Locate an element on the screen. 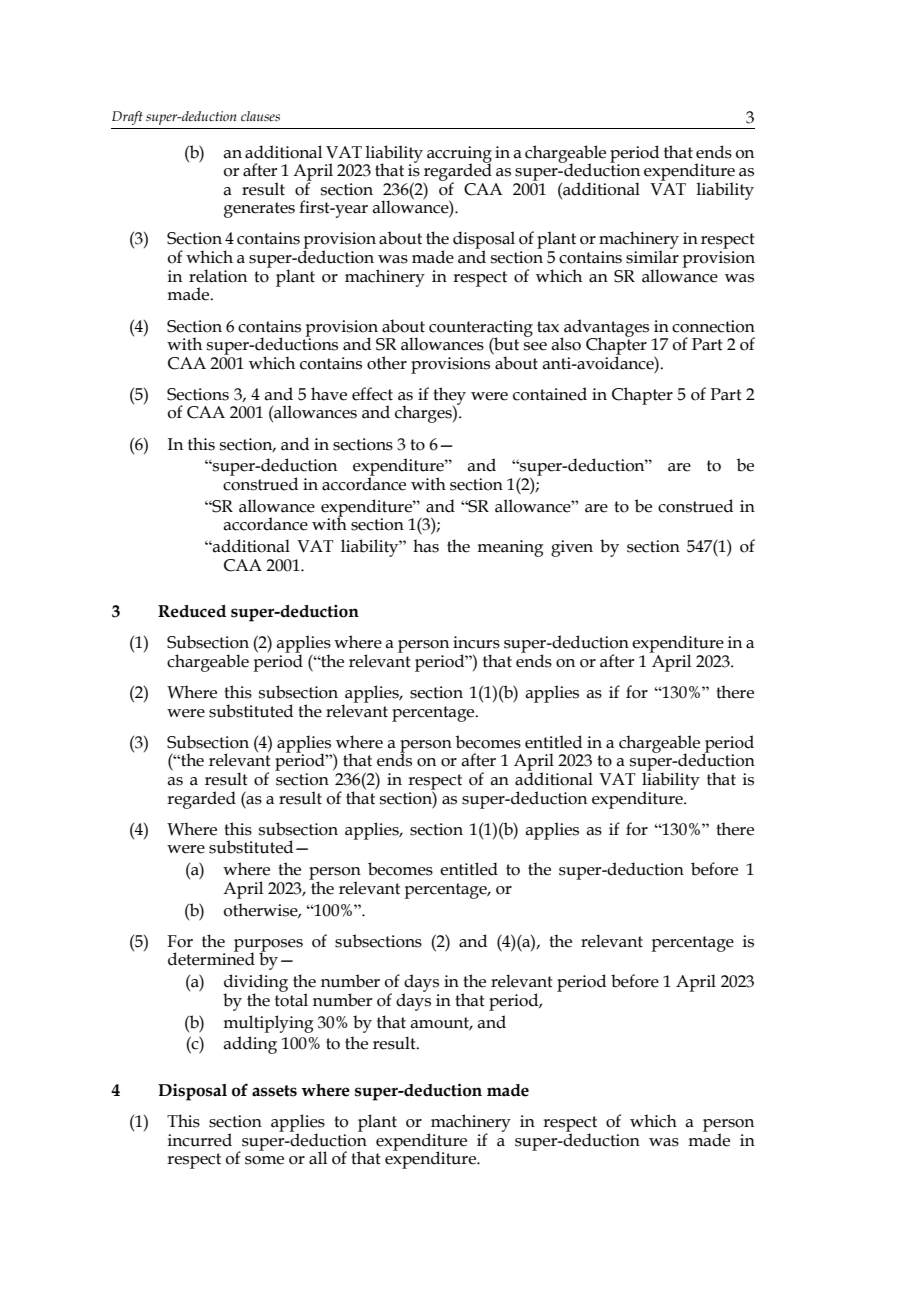  assets is located at coordinates (274, 1091).
